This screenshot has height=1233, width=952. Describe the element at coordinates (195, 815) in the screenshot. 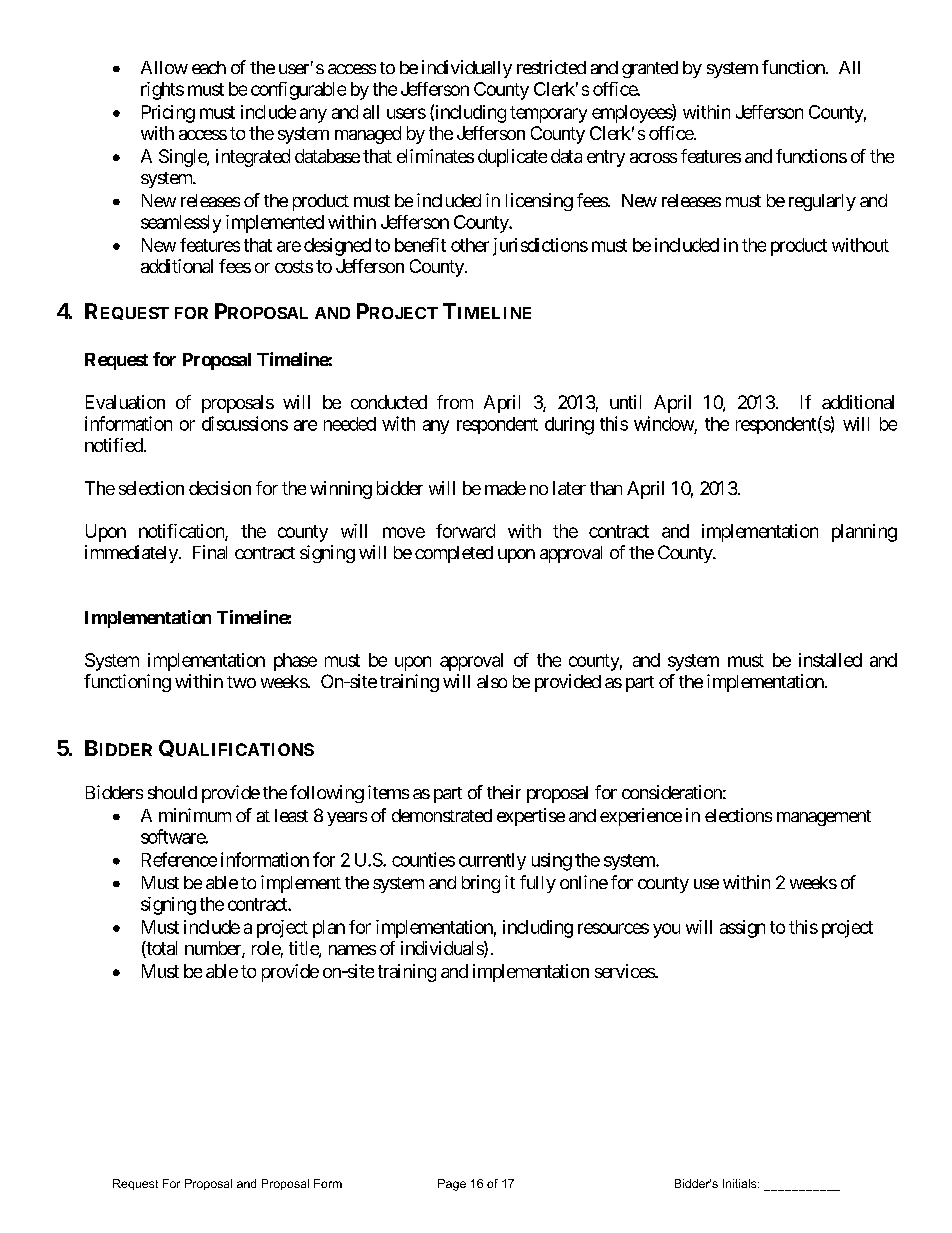

I see `minimum` at that location.
